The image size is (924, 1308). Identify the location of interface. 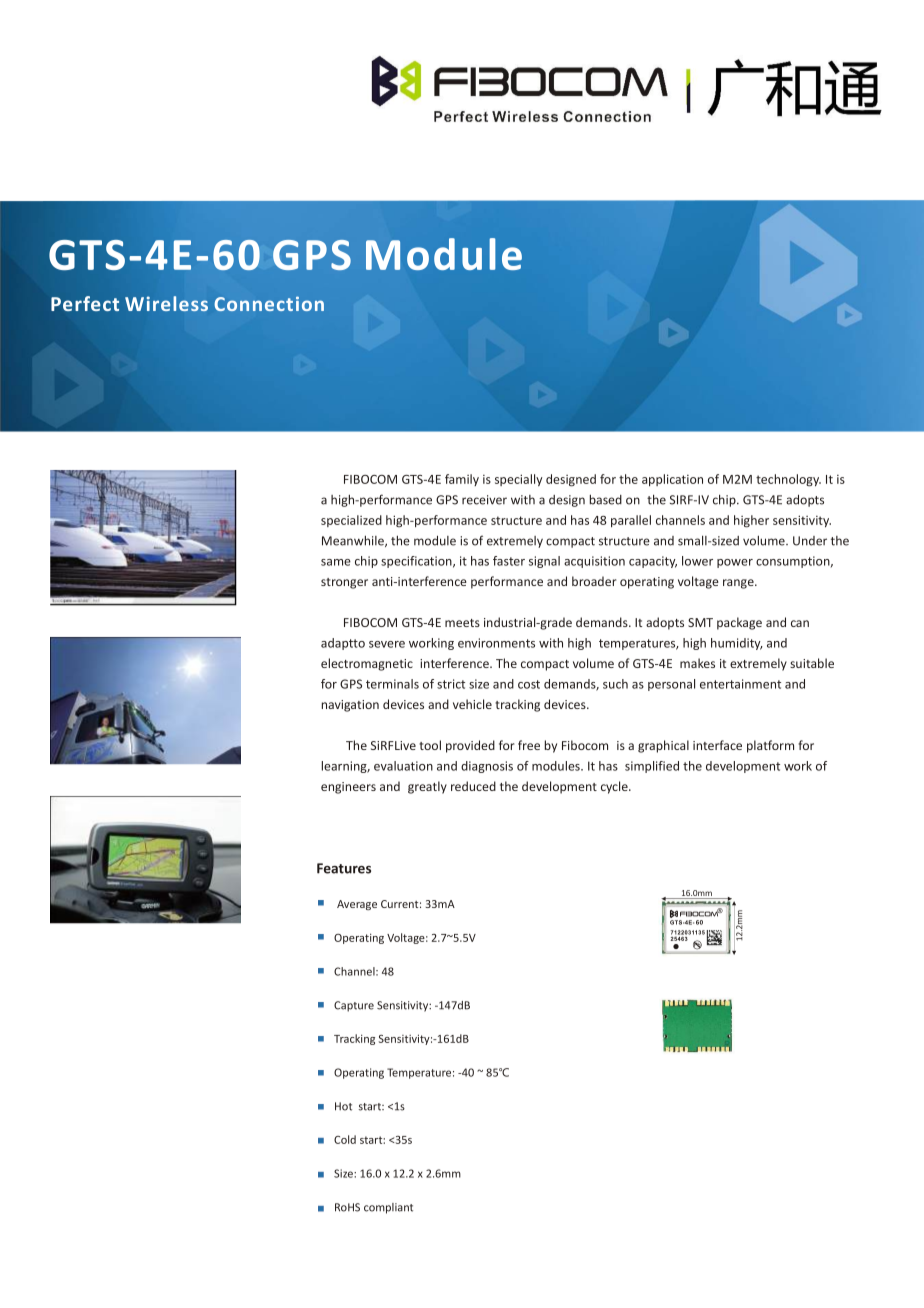
(717, 745).
